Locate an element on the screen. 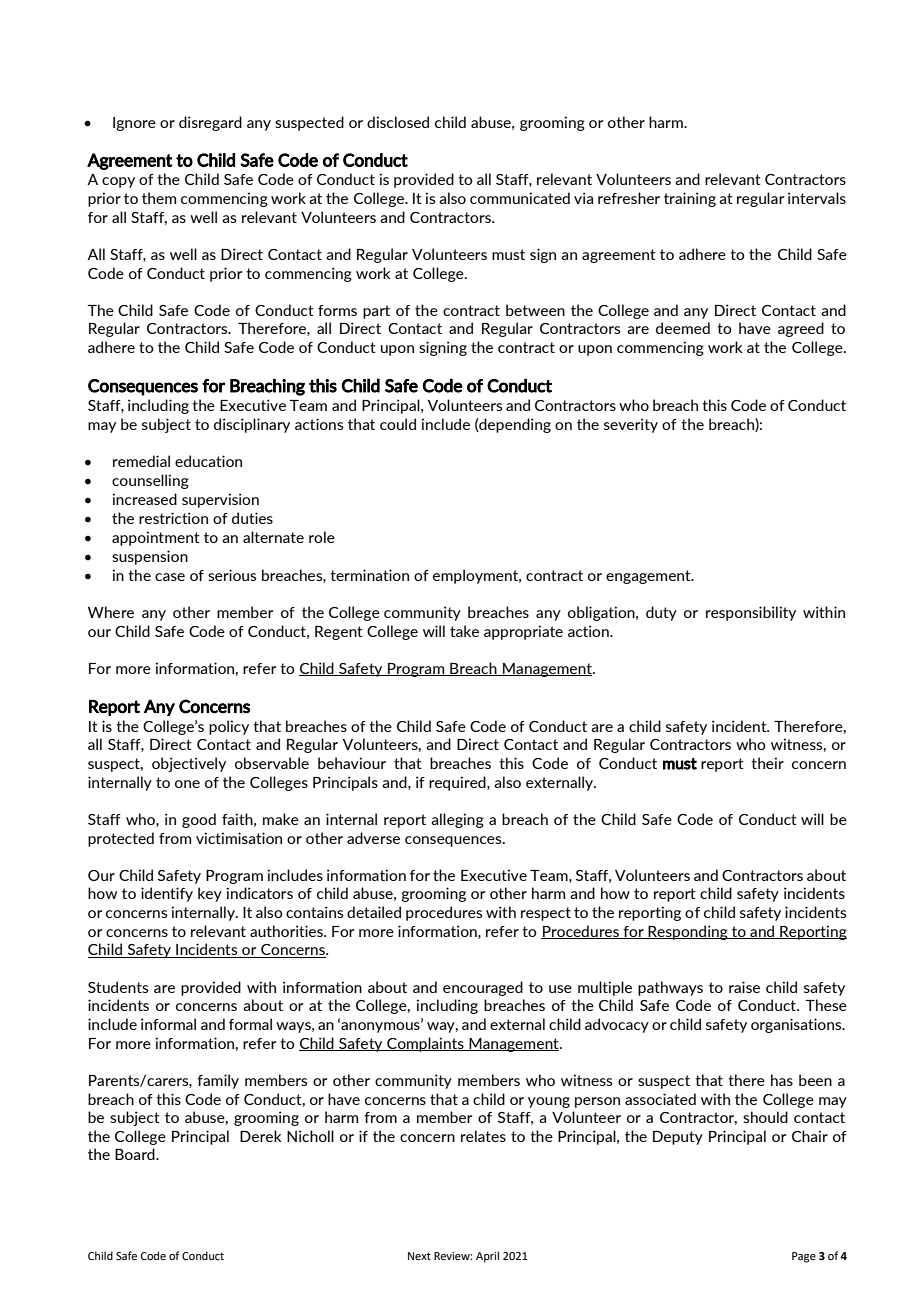  alleging is located at coordinates (457, 820).
